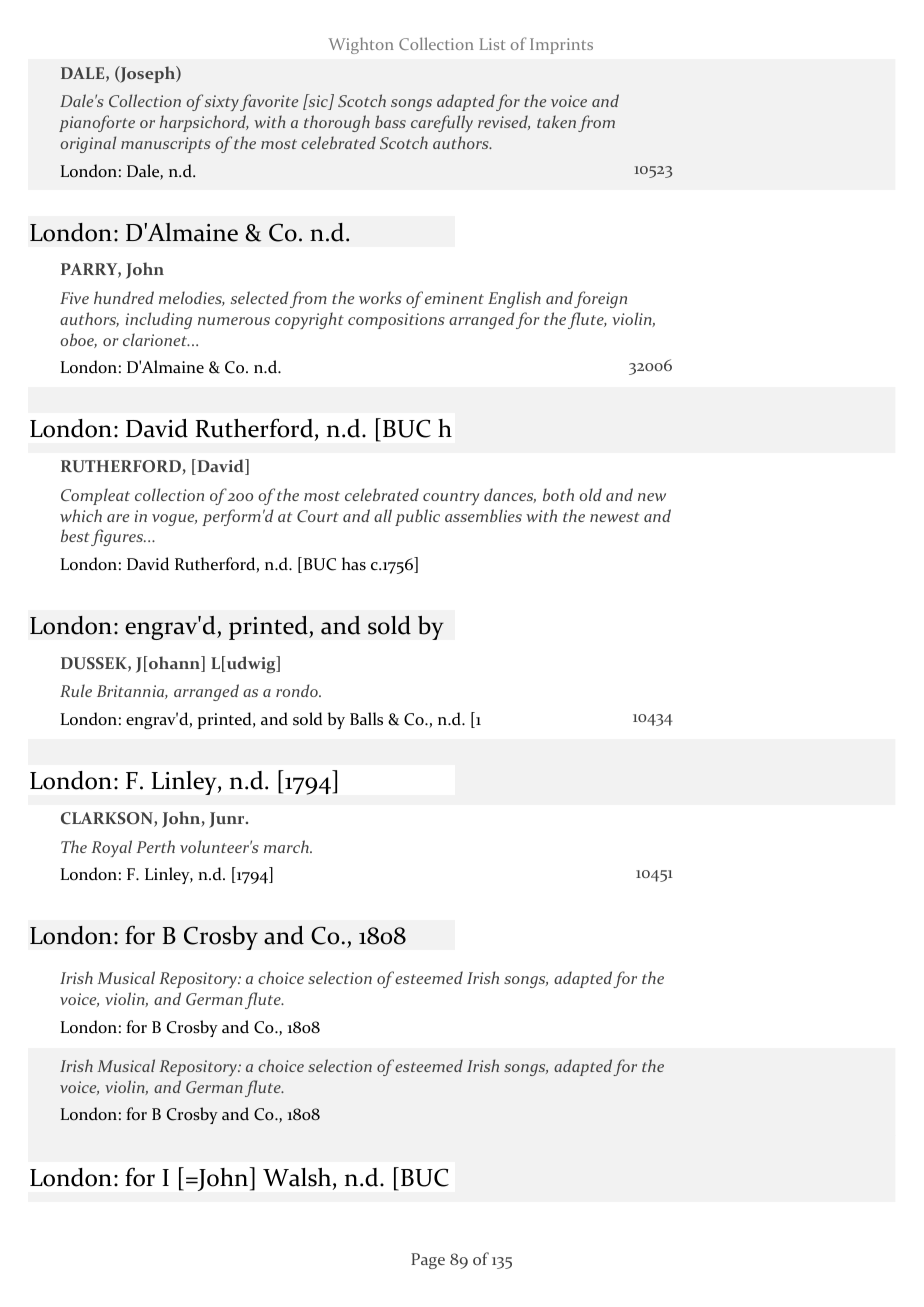 The height and width of the screenshot is (1307, 924). I want to click on Balls, so click(366, 719).
